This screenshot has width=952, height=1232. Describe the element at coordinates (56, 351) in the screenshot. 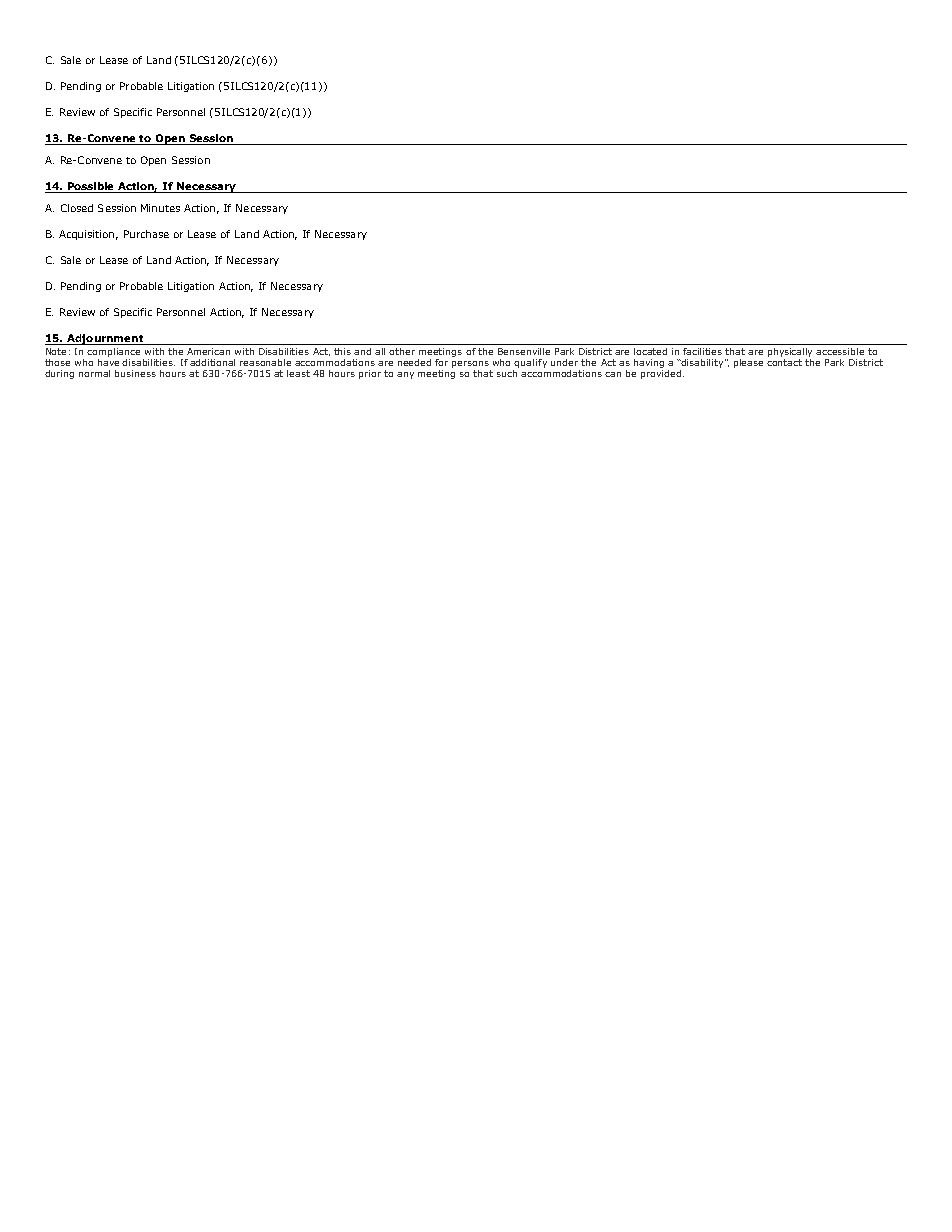

I see `Note` at that location.
